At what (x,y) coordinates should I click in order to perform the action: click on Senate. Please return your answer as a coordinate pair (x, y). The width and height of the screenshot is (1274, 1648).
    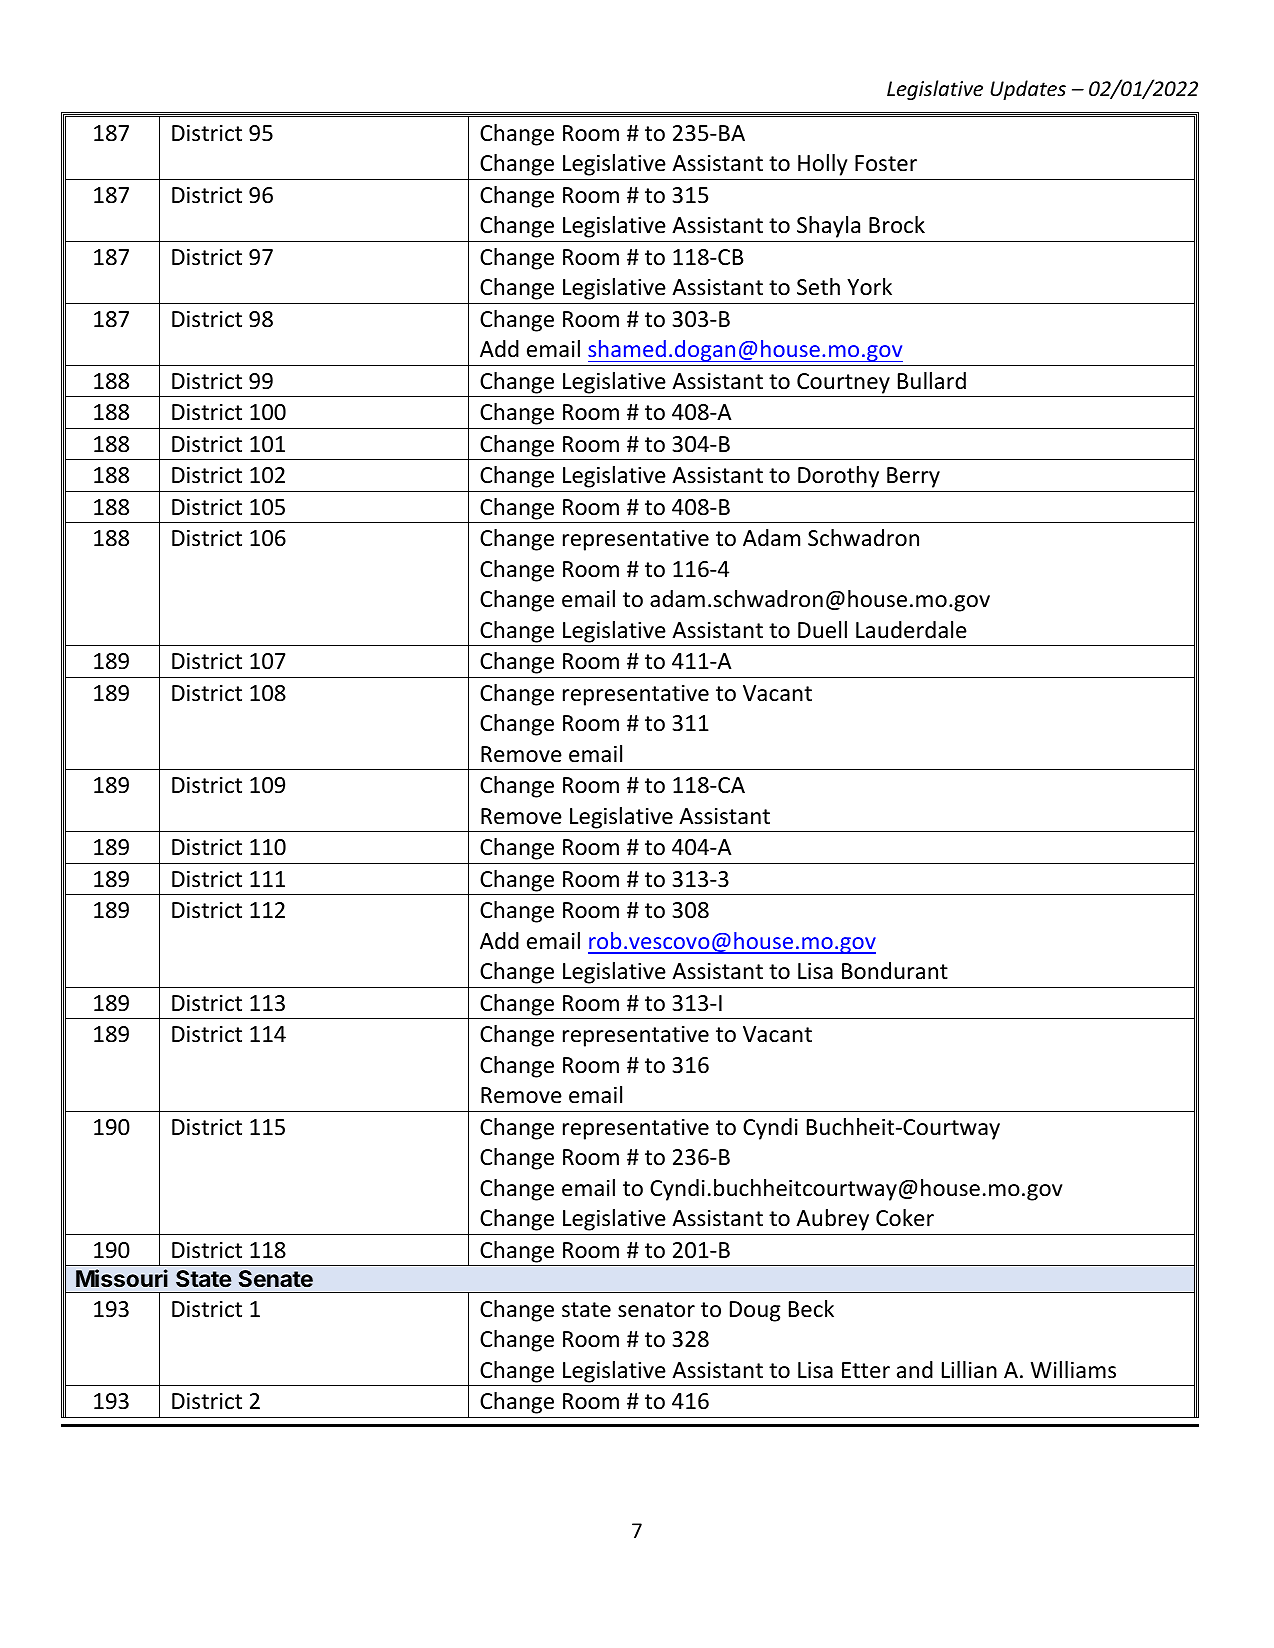
    Looking at the image, I should click on (276, 1279).
